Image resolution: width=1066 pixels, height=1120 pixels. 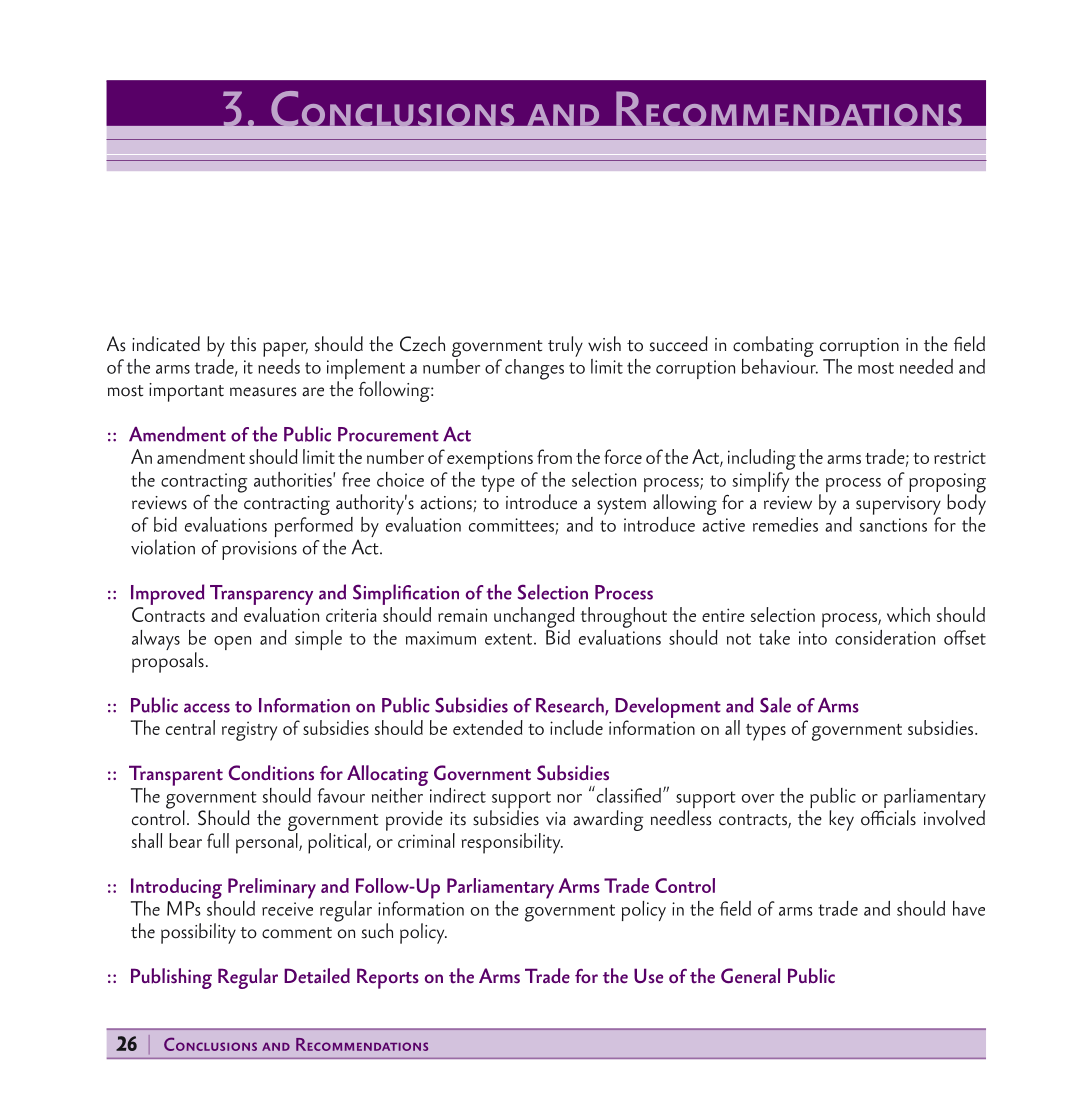 What do you see at coordinates (534, 369) in the page?
I see `changes` at bounding box center [534, 369].
